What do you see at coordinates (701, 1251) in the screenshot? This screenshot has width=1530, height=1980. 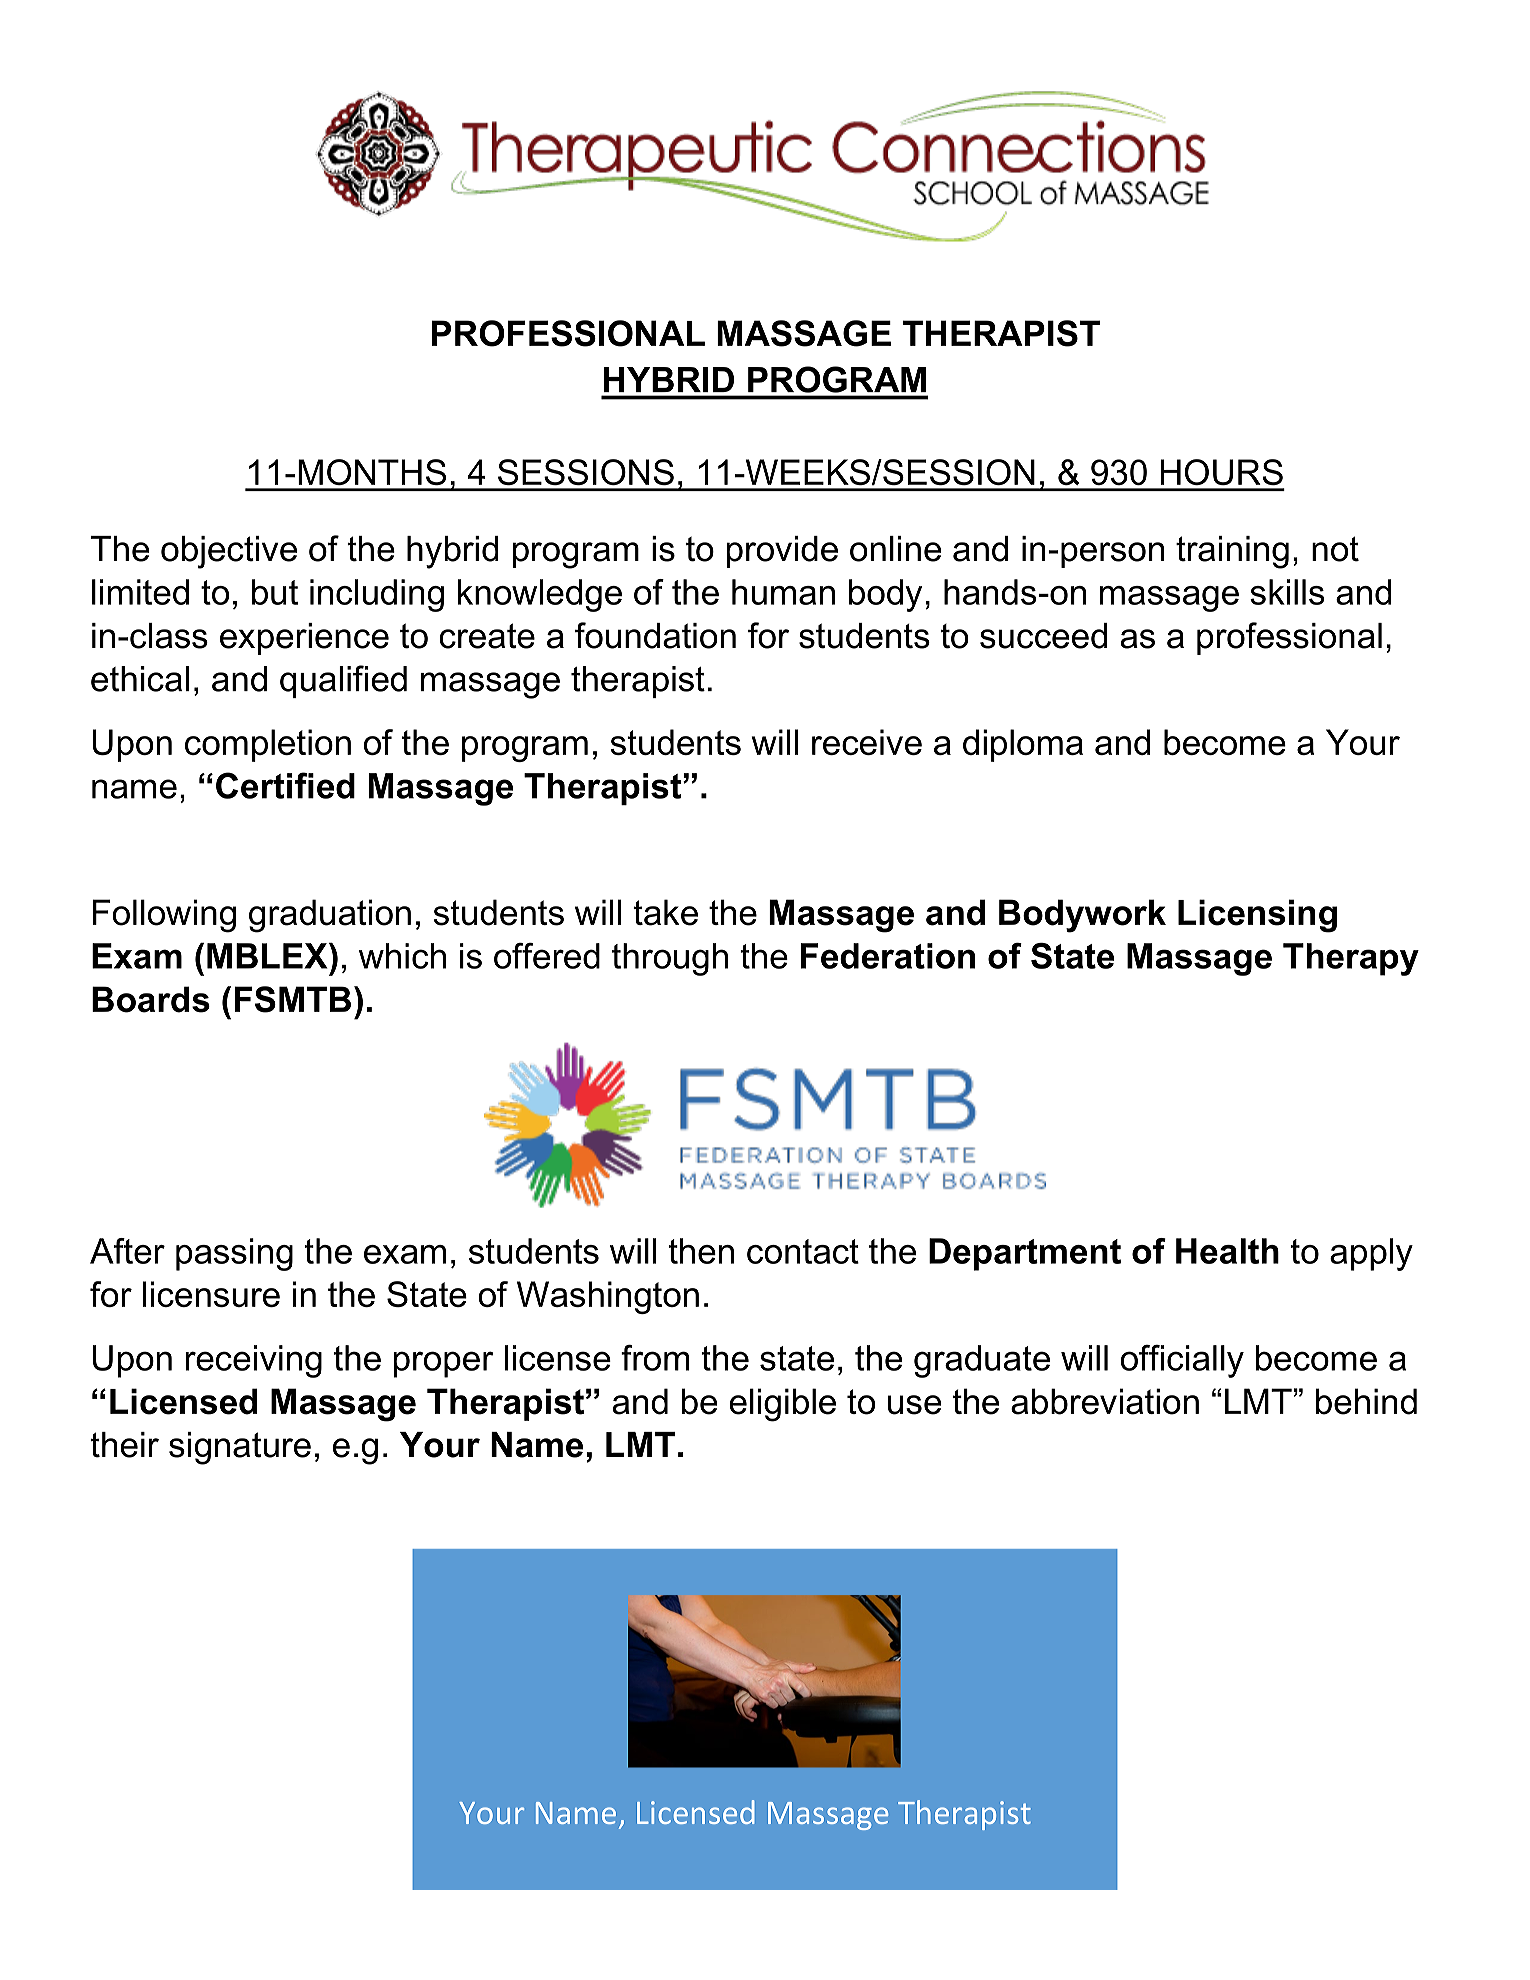 I see `then` at bounding box center [701, 1251].
